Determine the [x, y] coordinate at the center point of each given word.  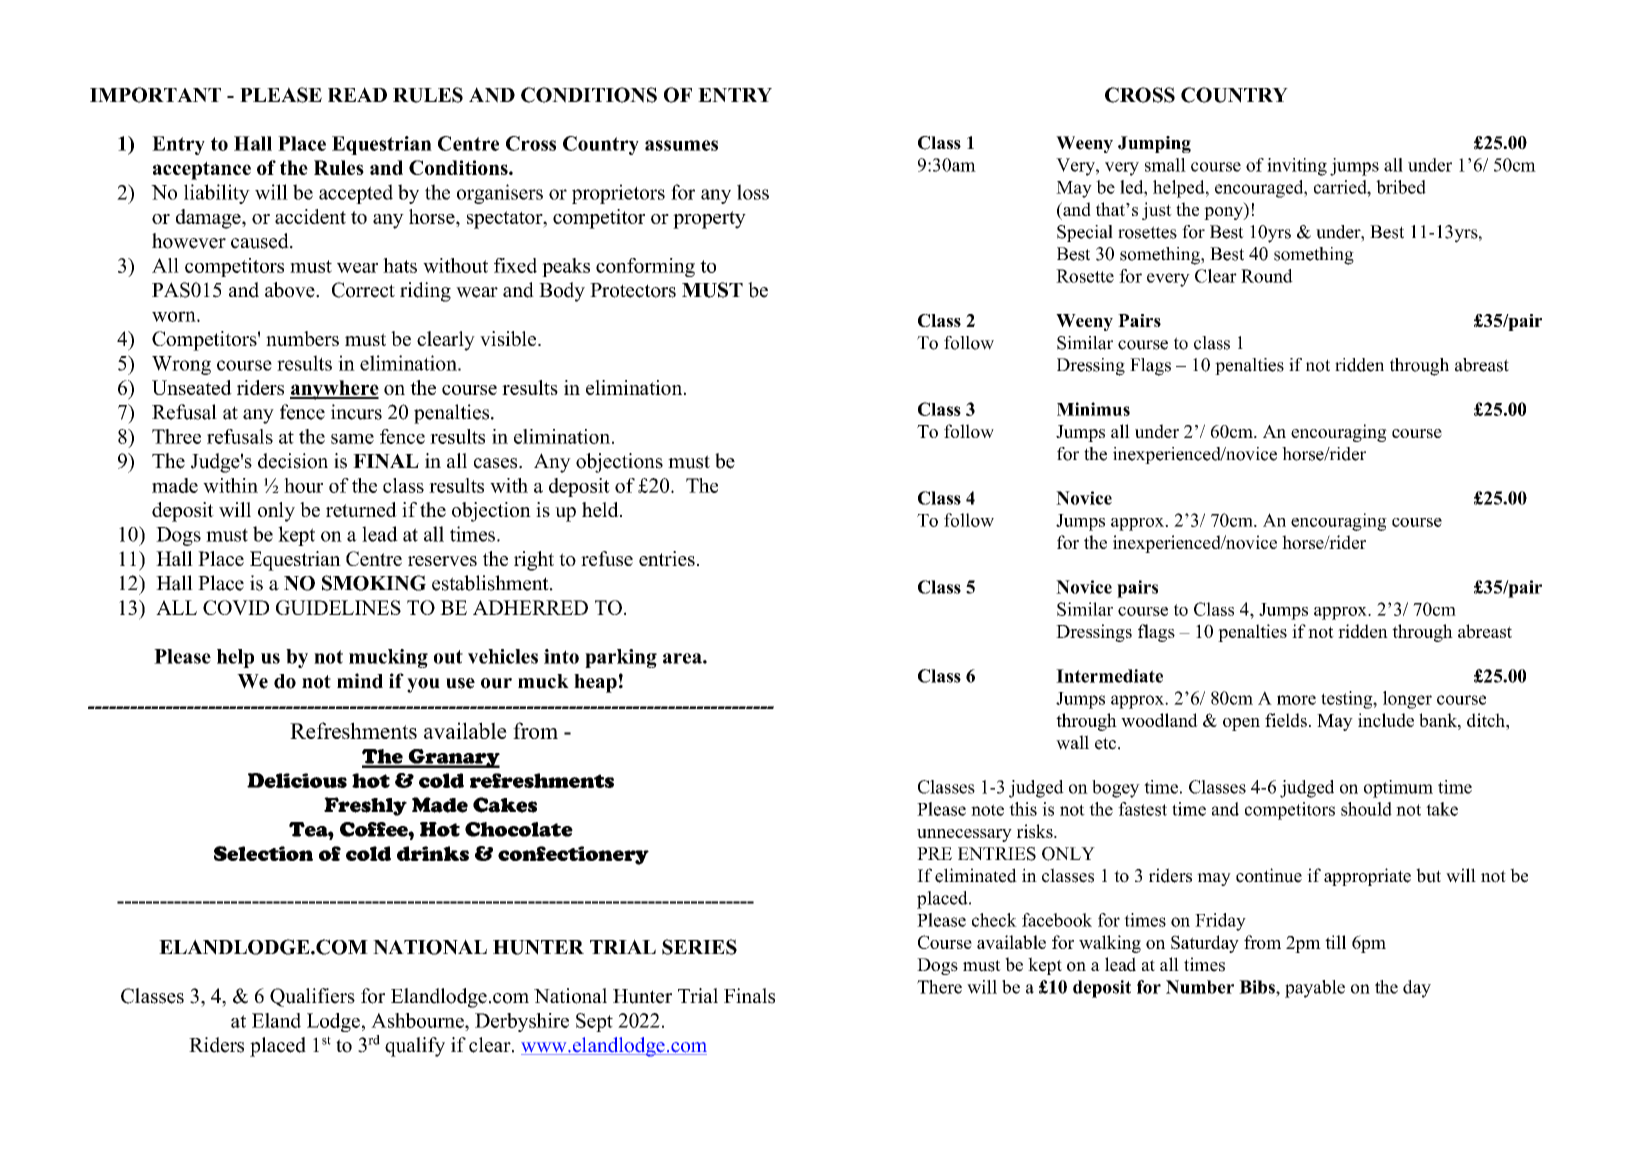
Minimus [1093, 409]
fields [1286, 720]
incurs [356, 412]
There [939, 987]
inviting [1297, 167]
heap [595, 683]
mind [360, 681]
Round [1267, 276]
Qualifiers [312, 997]
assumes [681, 145]
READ [357, 94]
